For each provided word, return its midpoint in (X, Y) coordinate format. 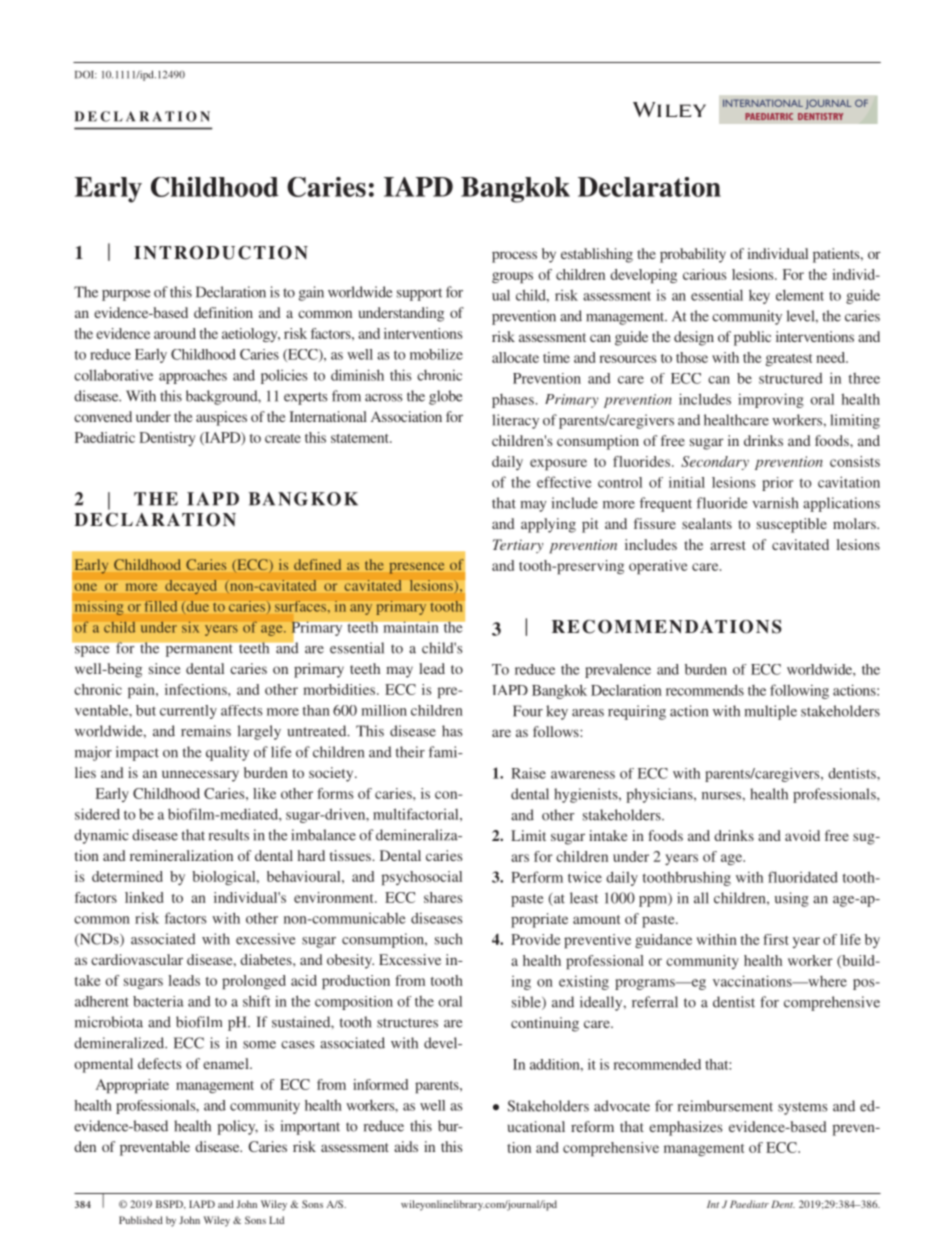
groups (512, 277)
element (800, 295)
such (448, 939)
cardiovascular (137, 959)
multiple (770, 712)
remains (206, 731)
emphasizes (686, 1128)
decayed (190, 587)
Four (528, 711)
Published (141, 1220)
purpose (126, 295)
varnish (775, 503)
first (776, 939)
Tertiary (518, 546)
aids (406, 1146)
